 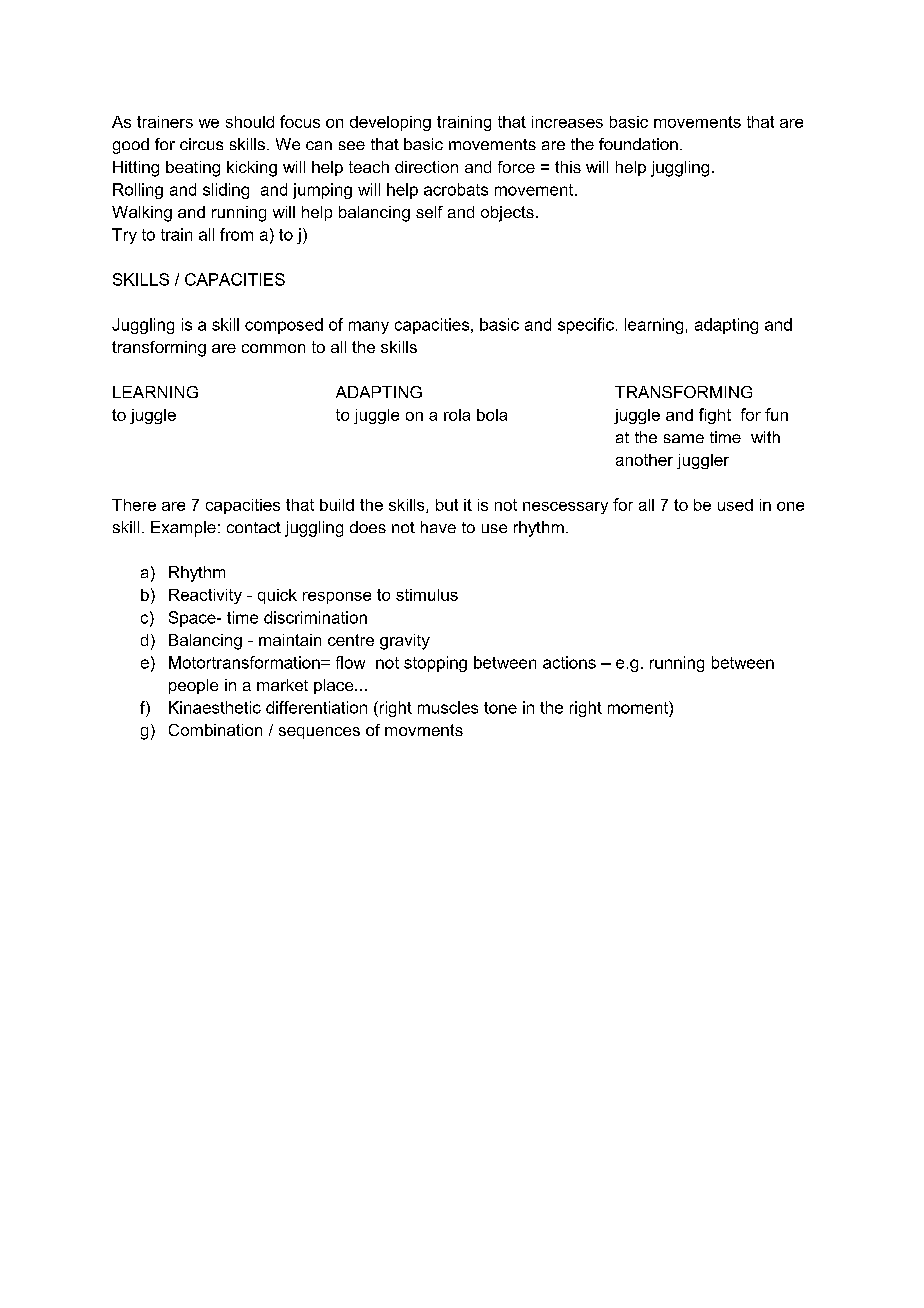 What do you see at coordinates (426, 167) in the screenshot?
I see `direction` at bounding box center [426, 167].
